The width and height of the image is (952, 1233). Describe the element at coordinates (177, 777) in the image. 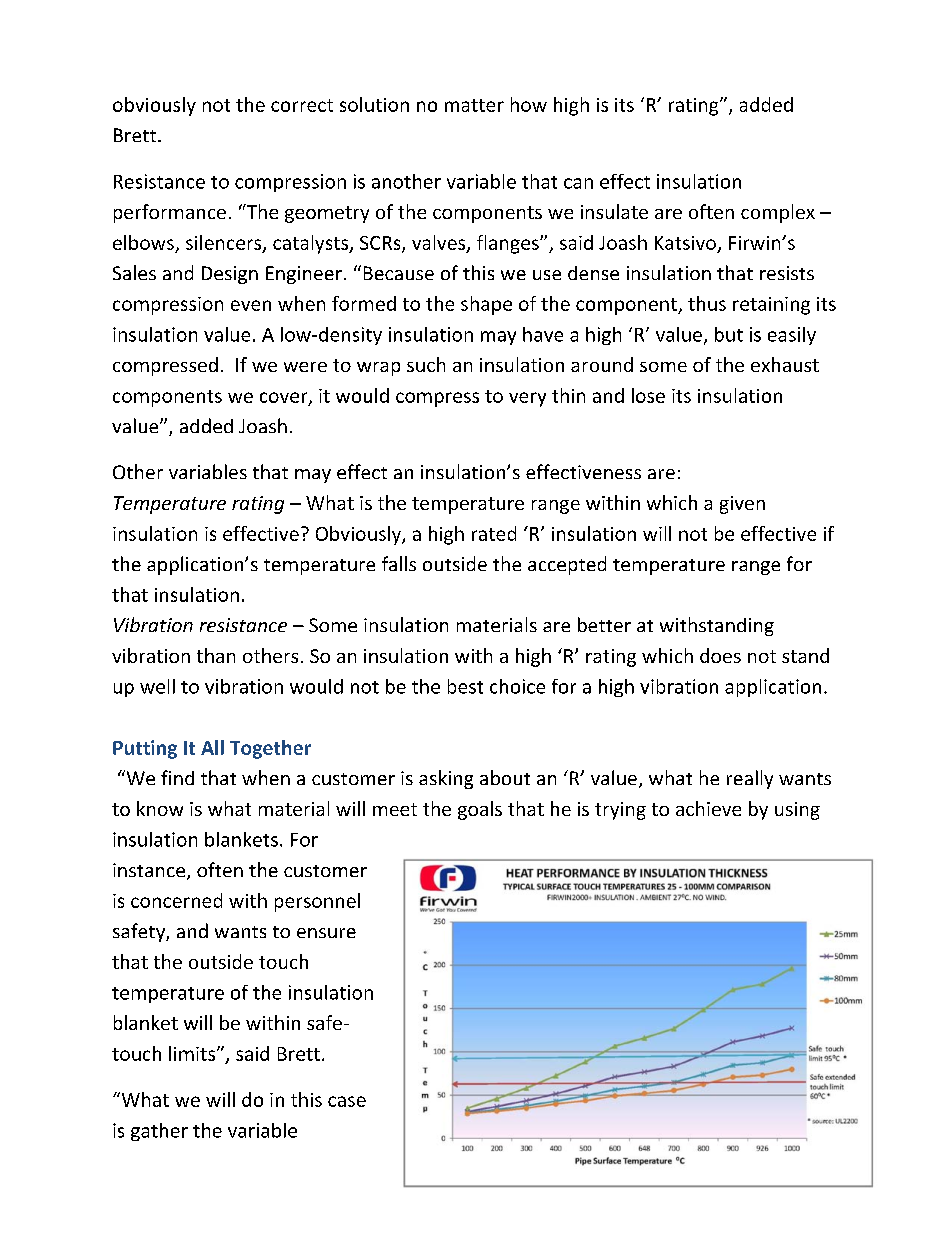

I see `find` at that location.
